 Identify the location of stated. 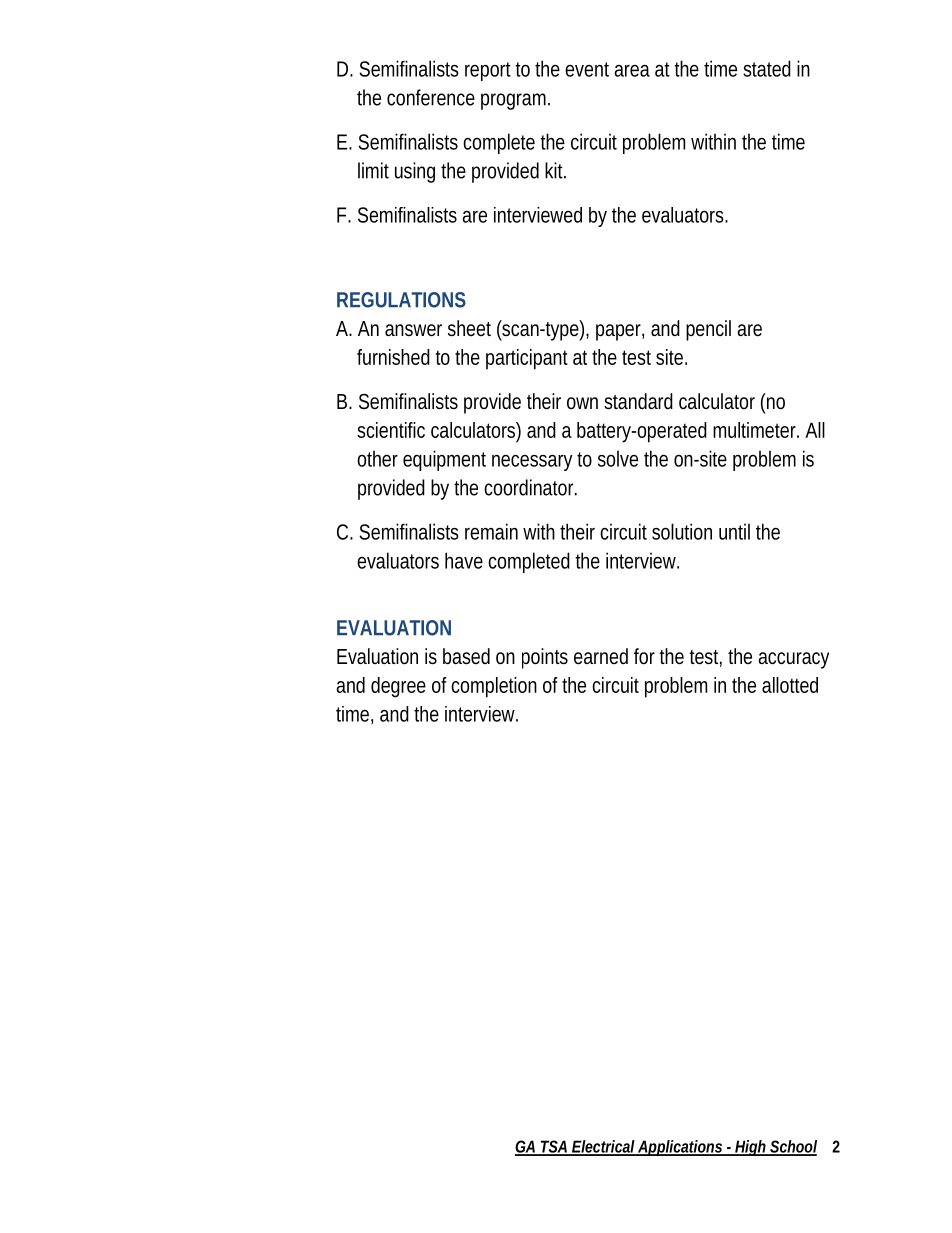
(767, 68).
